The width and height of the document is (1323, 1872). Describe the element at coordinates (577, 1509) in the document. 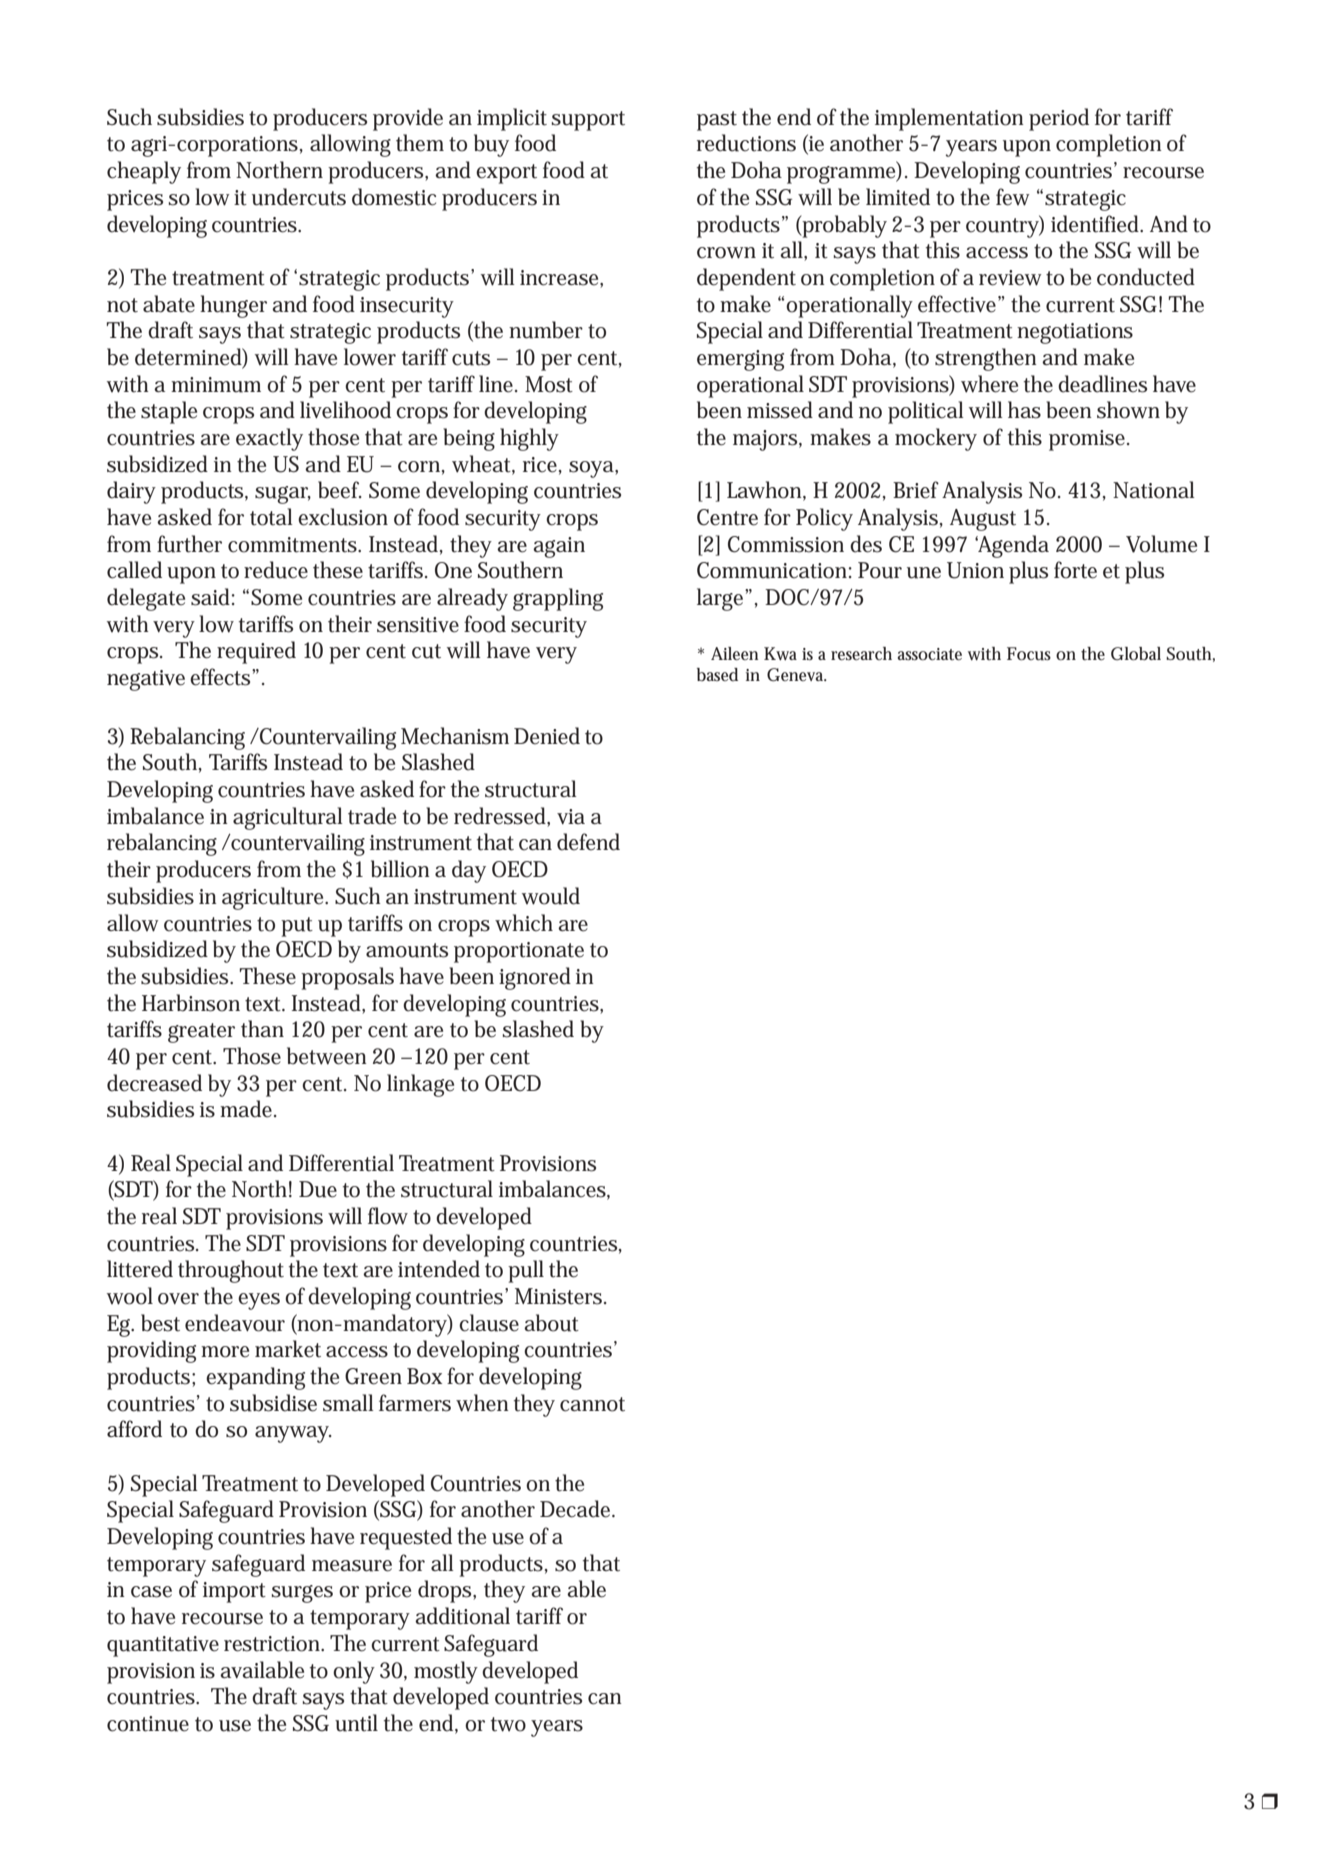

I see `Decade` at that location.
